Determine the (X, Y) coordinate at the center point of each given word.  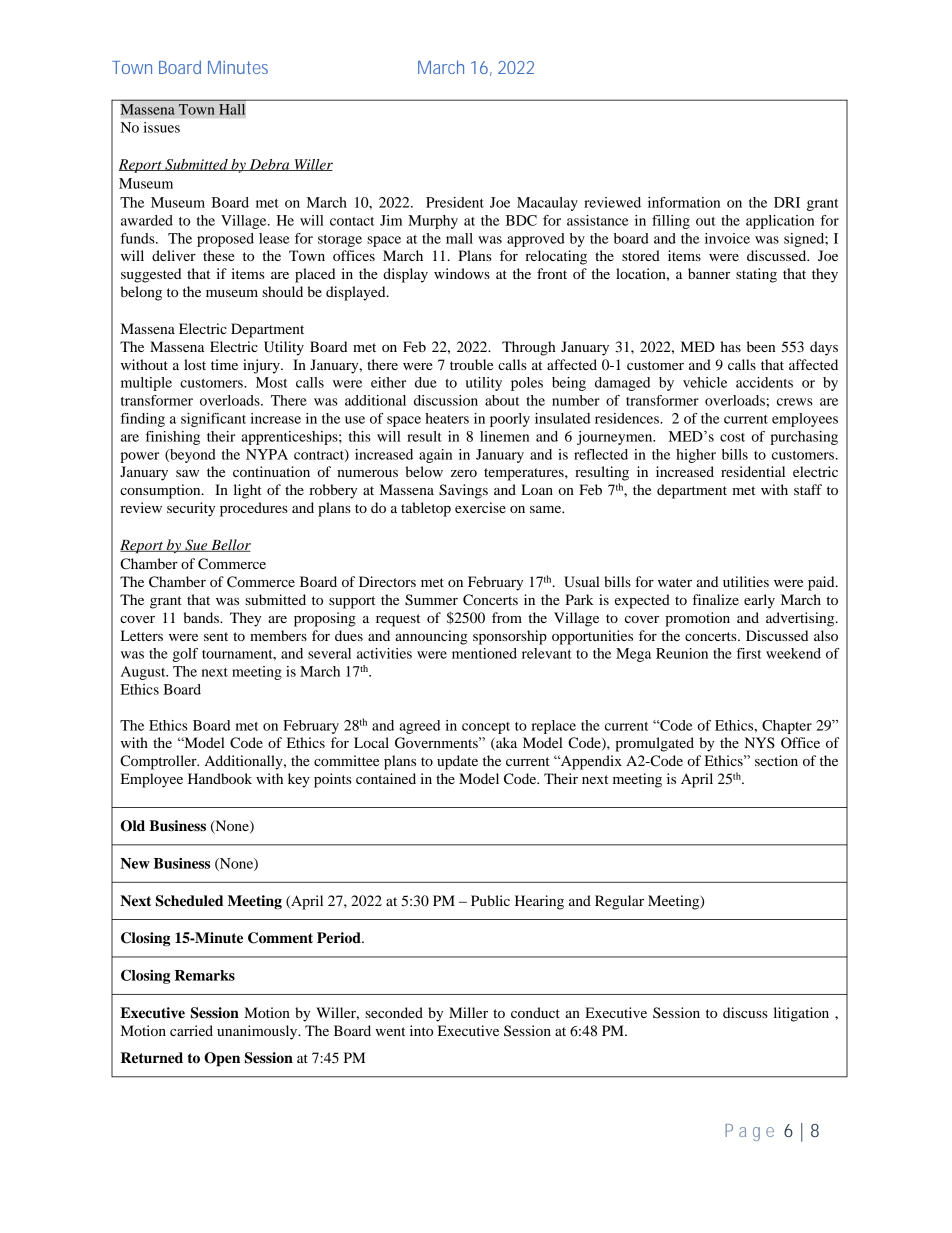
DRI (787, 202)
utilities (746, 581)
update (457, 762)
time (224, 364)
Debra (269, 165)
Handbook (220, 778)
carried (191, 1030)
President (455, 202)
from (507, 617)
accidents (764, 382)
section (776, 760)
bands (202, 617)
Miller (468, 1012)
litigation (801, 1014)
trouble (471, 364)
